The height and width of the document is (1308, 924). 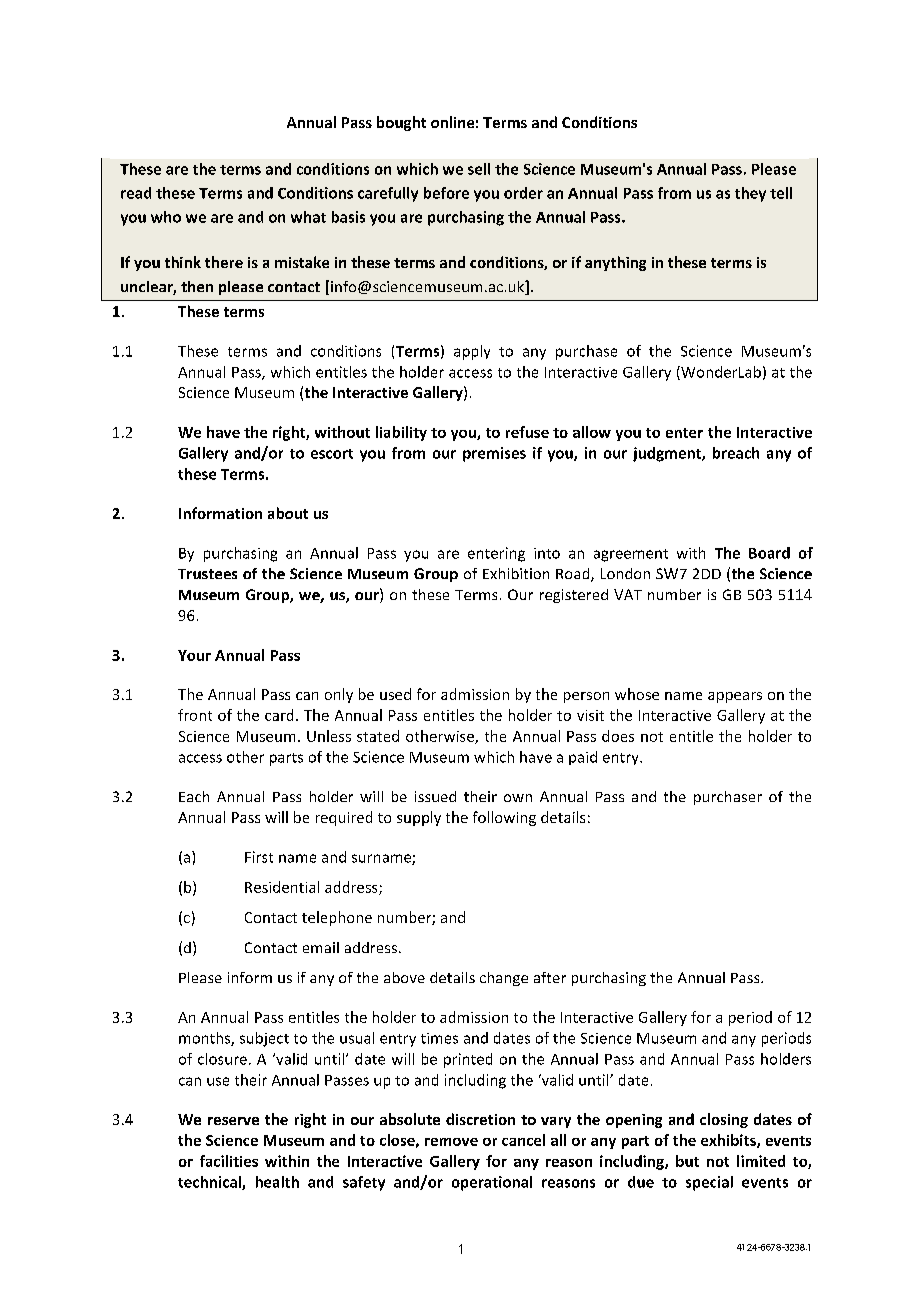 I want to click on First, so click(x=259, y=857).
